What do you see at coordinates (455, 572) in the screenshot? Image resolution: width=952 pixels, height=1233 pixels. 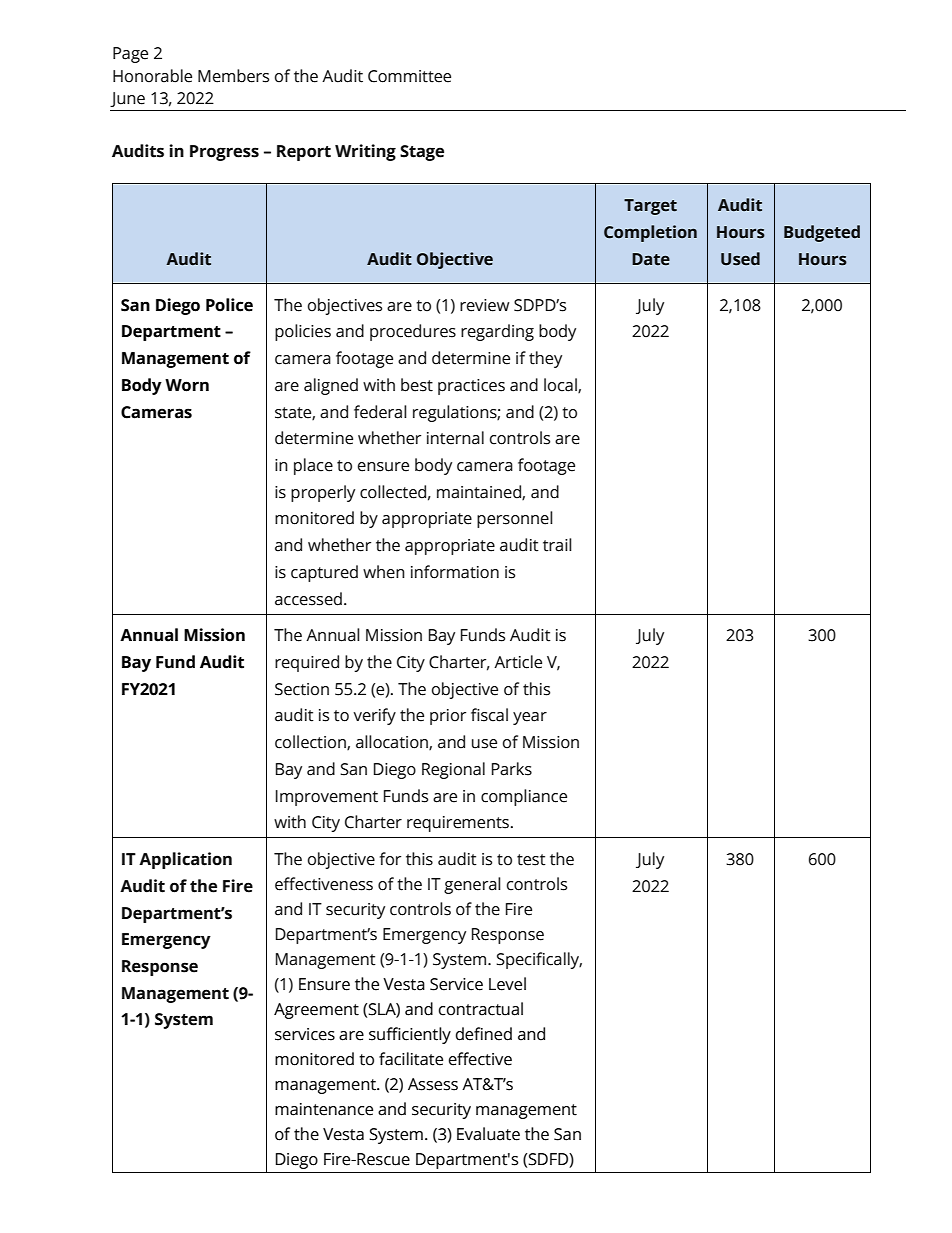 I see `information` at bounding box center [455, 572].
